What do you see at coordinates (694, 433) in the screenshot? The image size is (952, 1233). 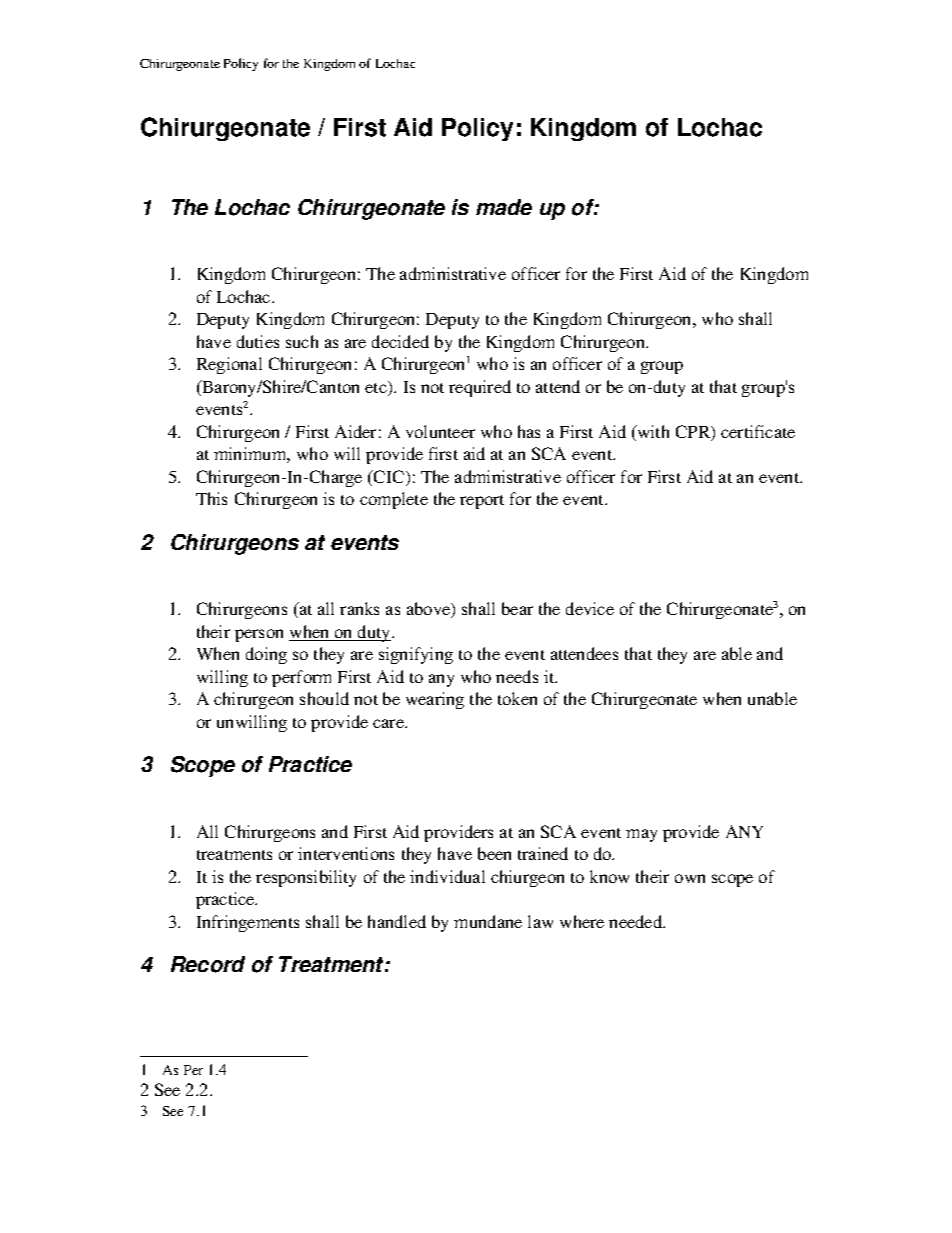 I see `CPR` at bounding box center [694, 433].
